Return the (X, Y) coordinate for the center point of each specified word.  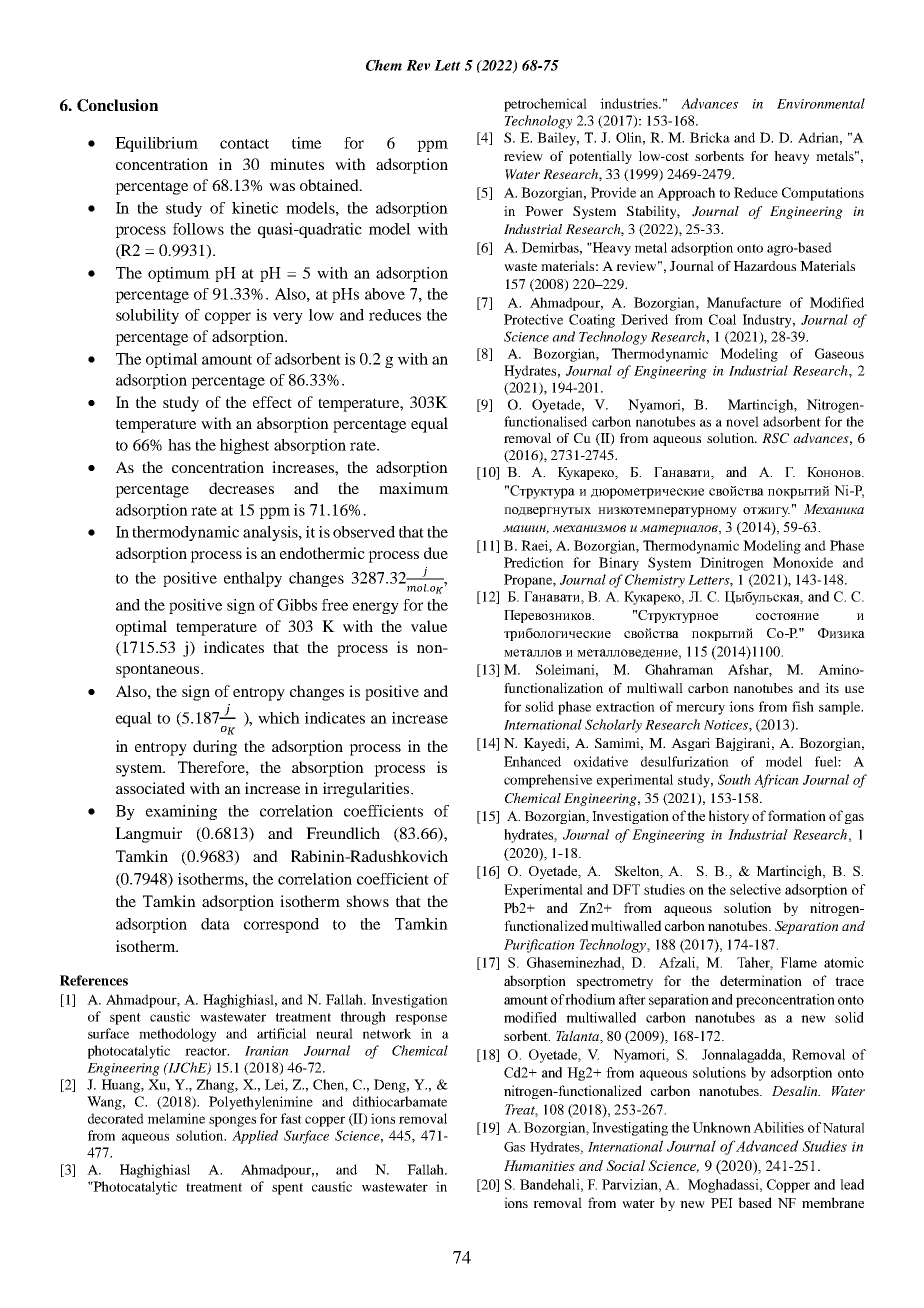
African (776, 781)
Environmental (821, 103)
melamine (176, 1118)
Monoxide (803, 562)
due (436, 553)
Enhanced (532, 761)
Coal (722, 319)
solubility (147, 316)
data (215, 924)
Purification (539, 946)
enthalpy (253, 579)
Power (544, 211)
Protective (533, 319)
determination (761, 980)
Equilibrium (156, 144)
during (215, 748)
